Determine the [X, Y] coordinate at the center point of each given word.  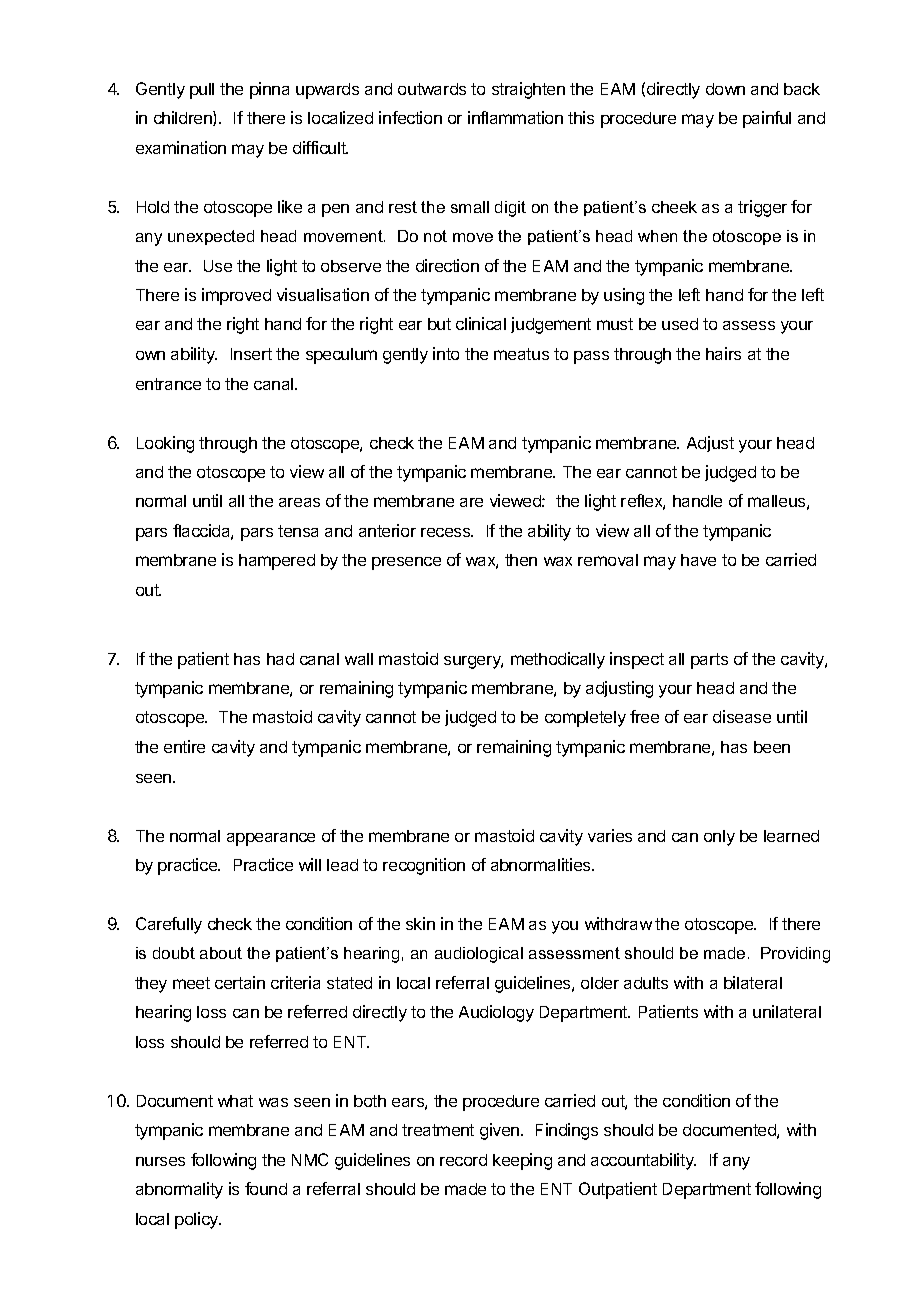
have [698, 560]
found [266, 1188]
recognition [424, 866]
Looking [165, 444]
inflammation [515, 117]
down [725, 89]
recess [447, 532]
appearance [271, 839]
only [719, 838]
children [184, 118]
